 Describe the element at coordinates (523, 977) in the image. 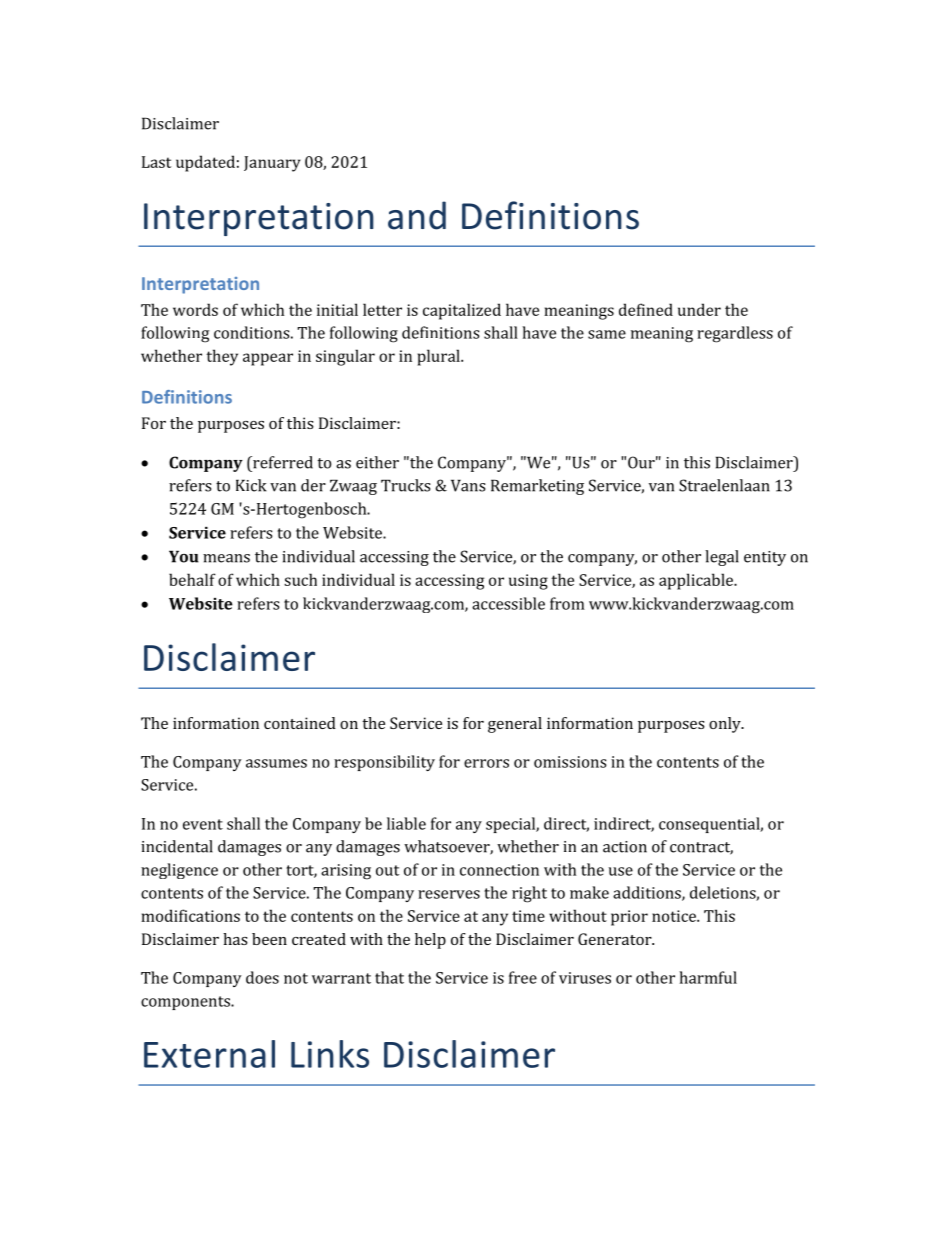

I see `free` at that location.
